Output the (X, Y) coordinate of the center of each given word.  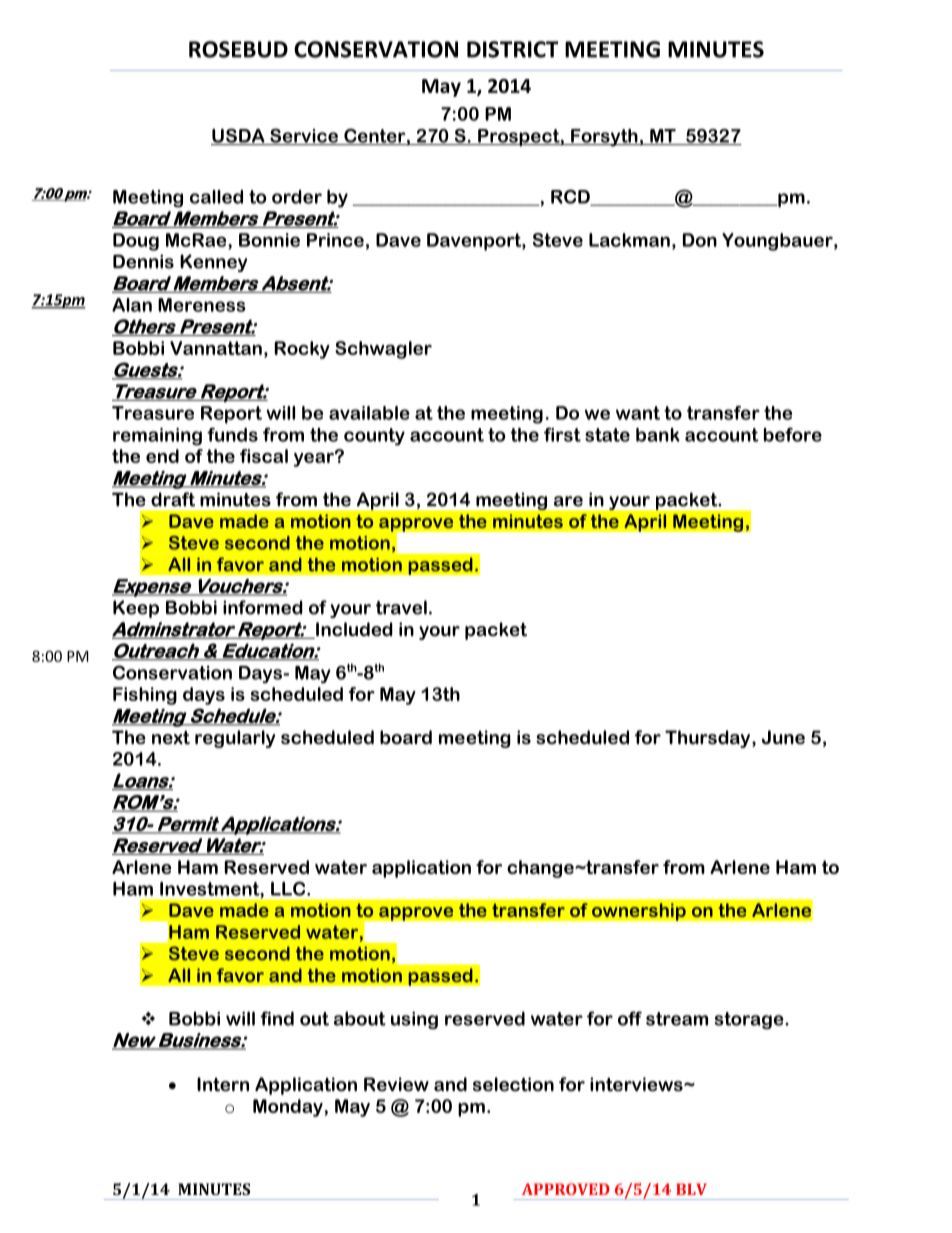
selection (513, 1084)
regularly (235, 739)
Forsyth (604, 138)
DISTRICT (512, 49)
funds (232, 434)
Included (353, 630)
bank (658, 435)
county (374, 437)
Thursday (707, 739)
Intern (223, 1084)
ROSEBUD (238, 49)
